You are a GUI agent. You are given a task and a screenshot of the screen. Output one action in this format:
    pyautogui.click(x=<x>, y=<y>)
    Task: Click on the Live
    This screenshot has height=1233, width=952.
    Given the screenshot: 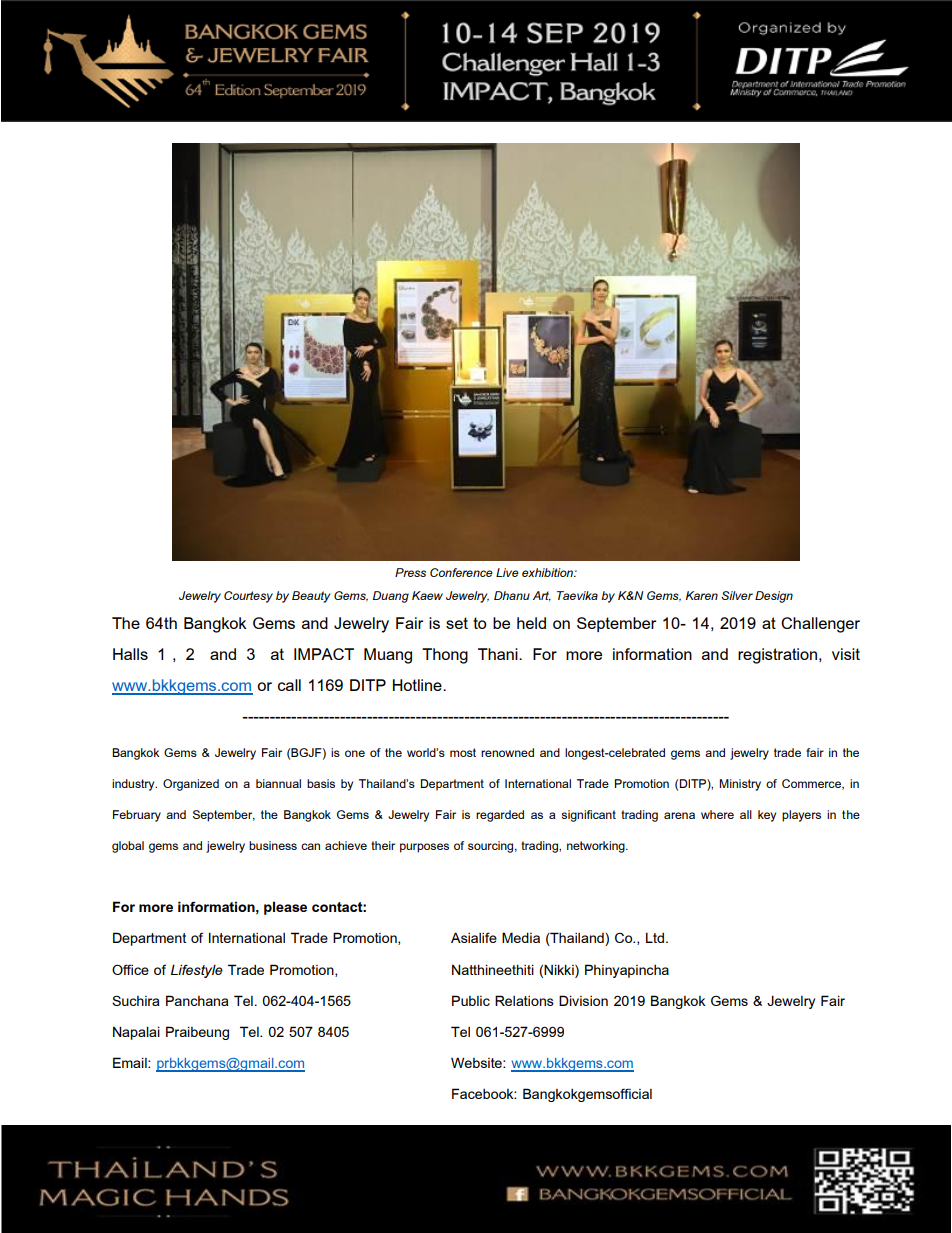 What is the action you would take?
    pyautogui.click(x=507, y=572)
